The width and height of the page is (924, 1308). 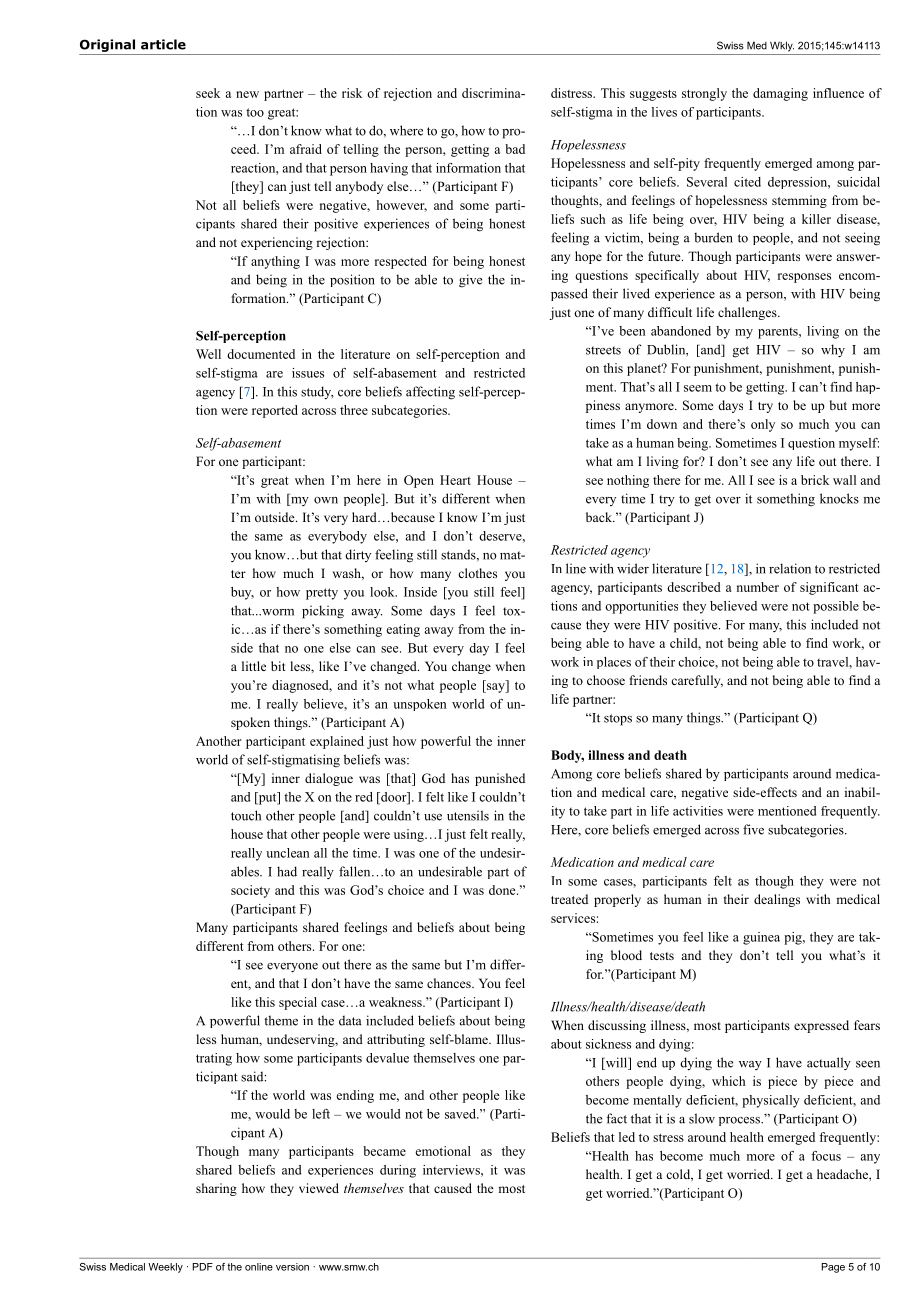 What do you see at coordinates (515, 149) in the page?
I see `bad` at bounding box center [515, 149].
